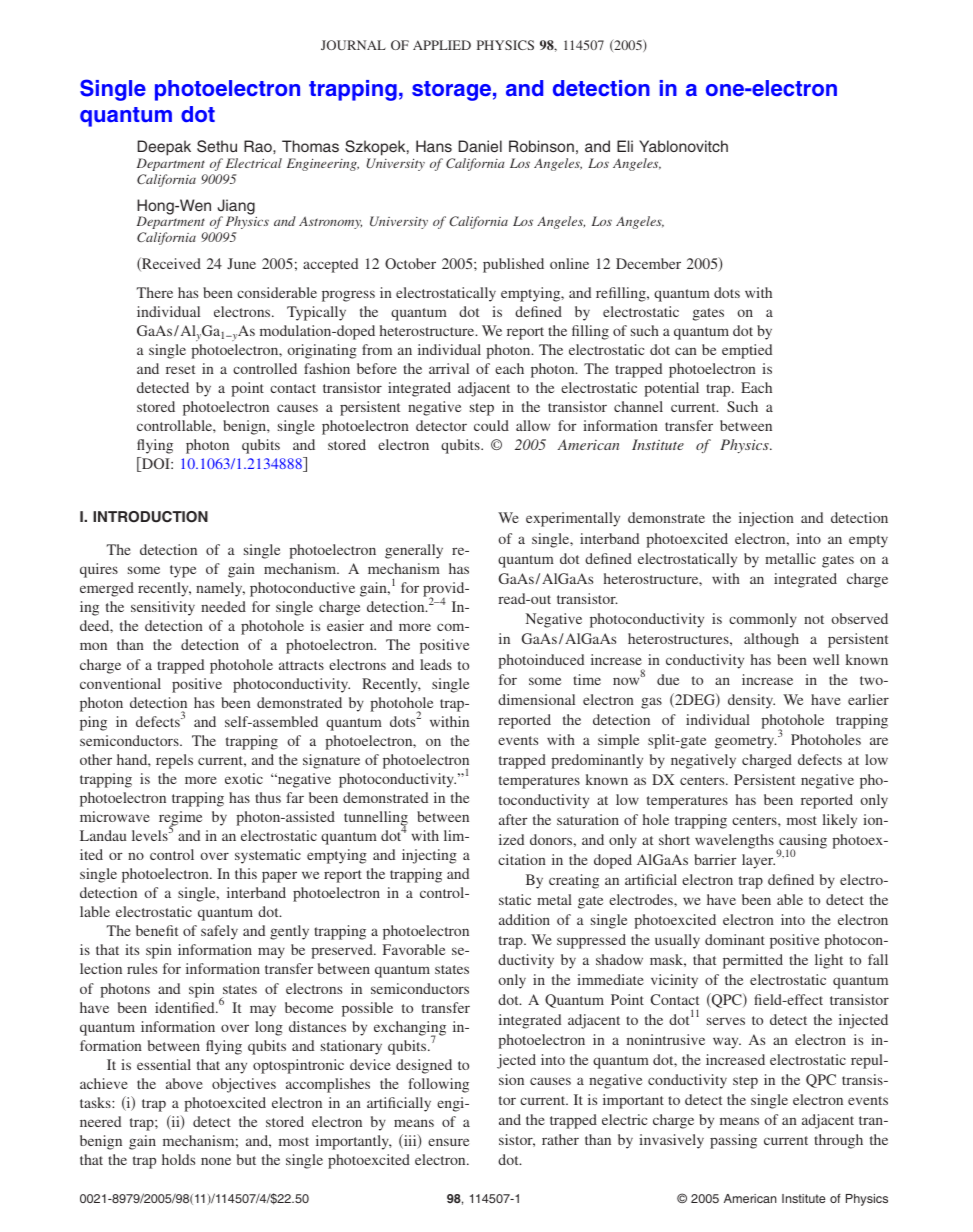 Image resolution: width=973 pixels, height=1232 pixels. I want to click on emptied, so click(747, 351).
